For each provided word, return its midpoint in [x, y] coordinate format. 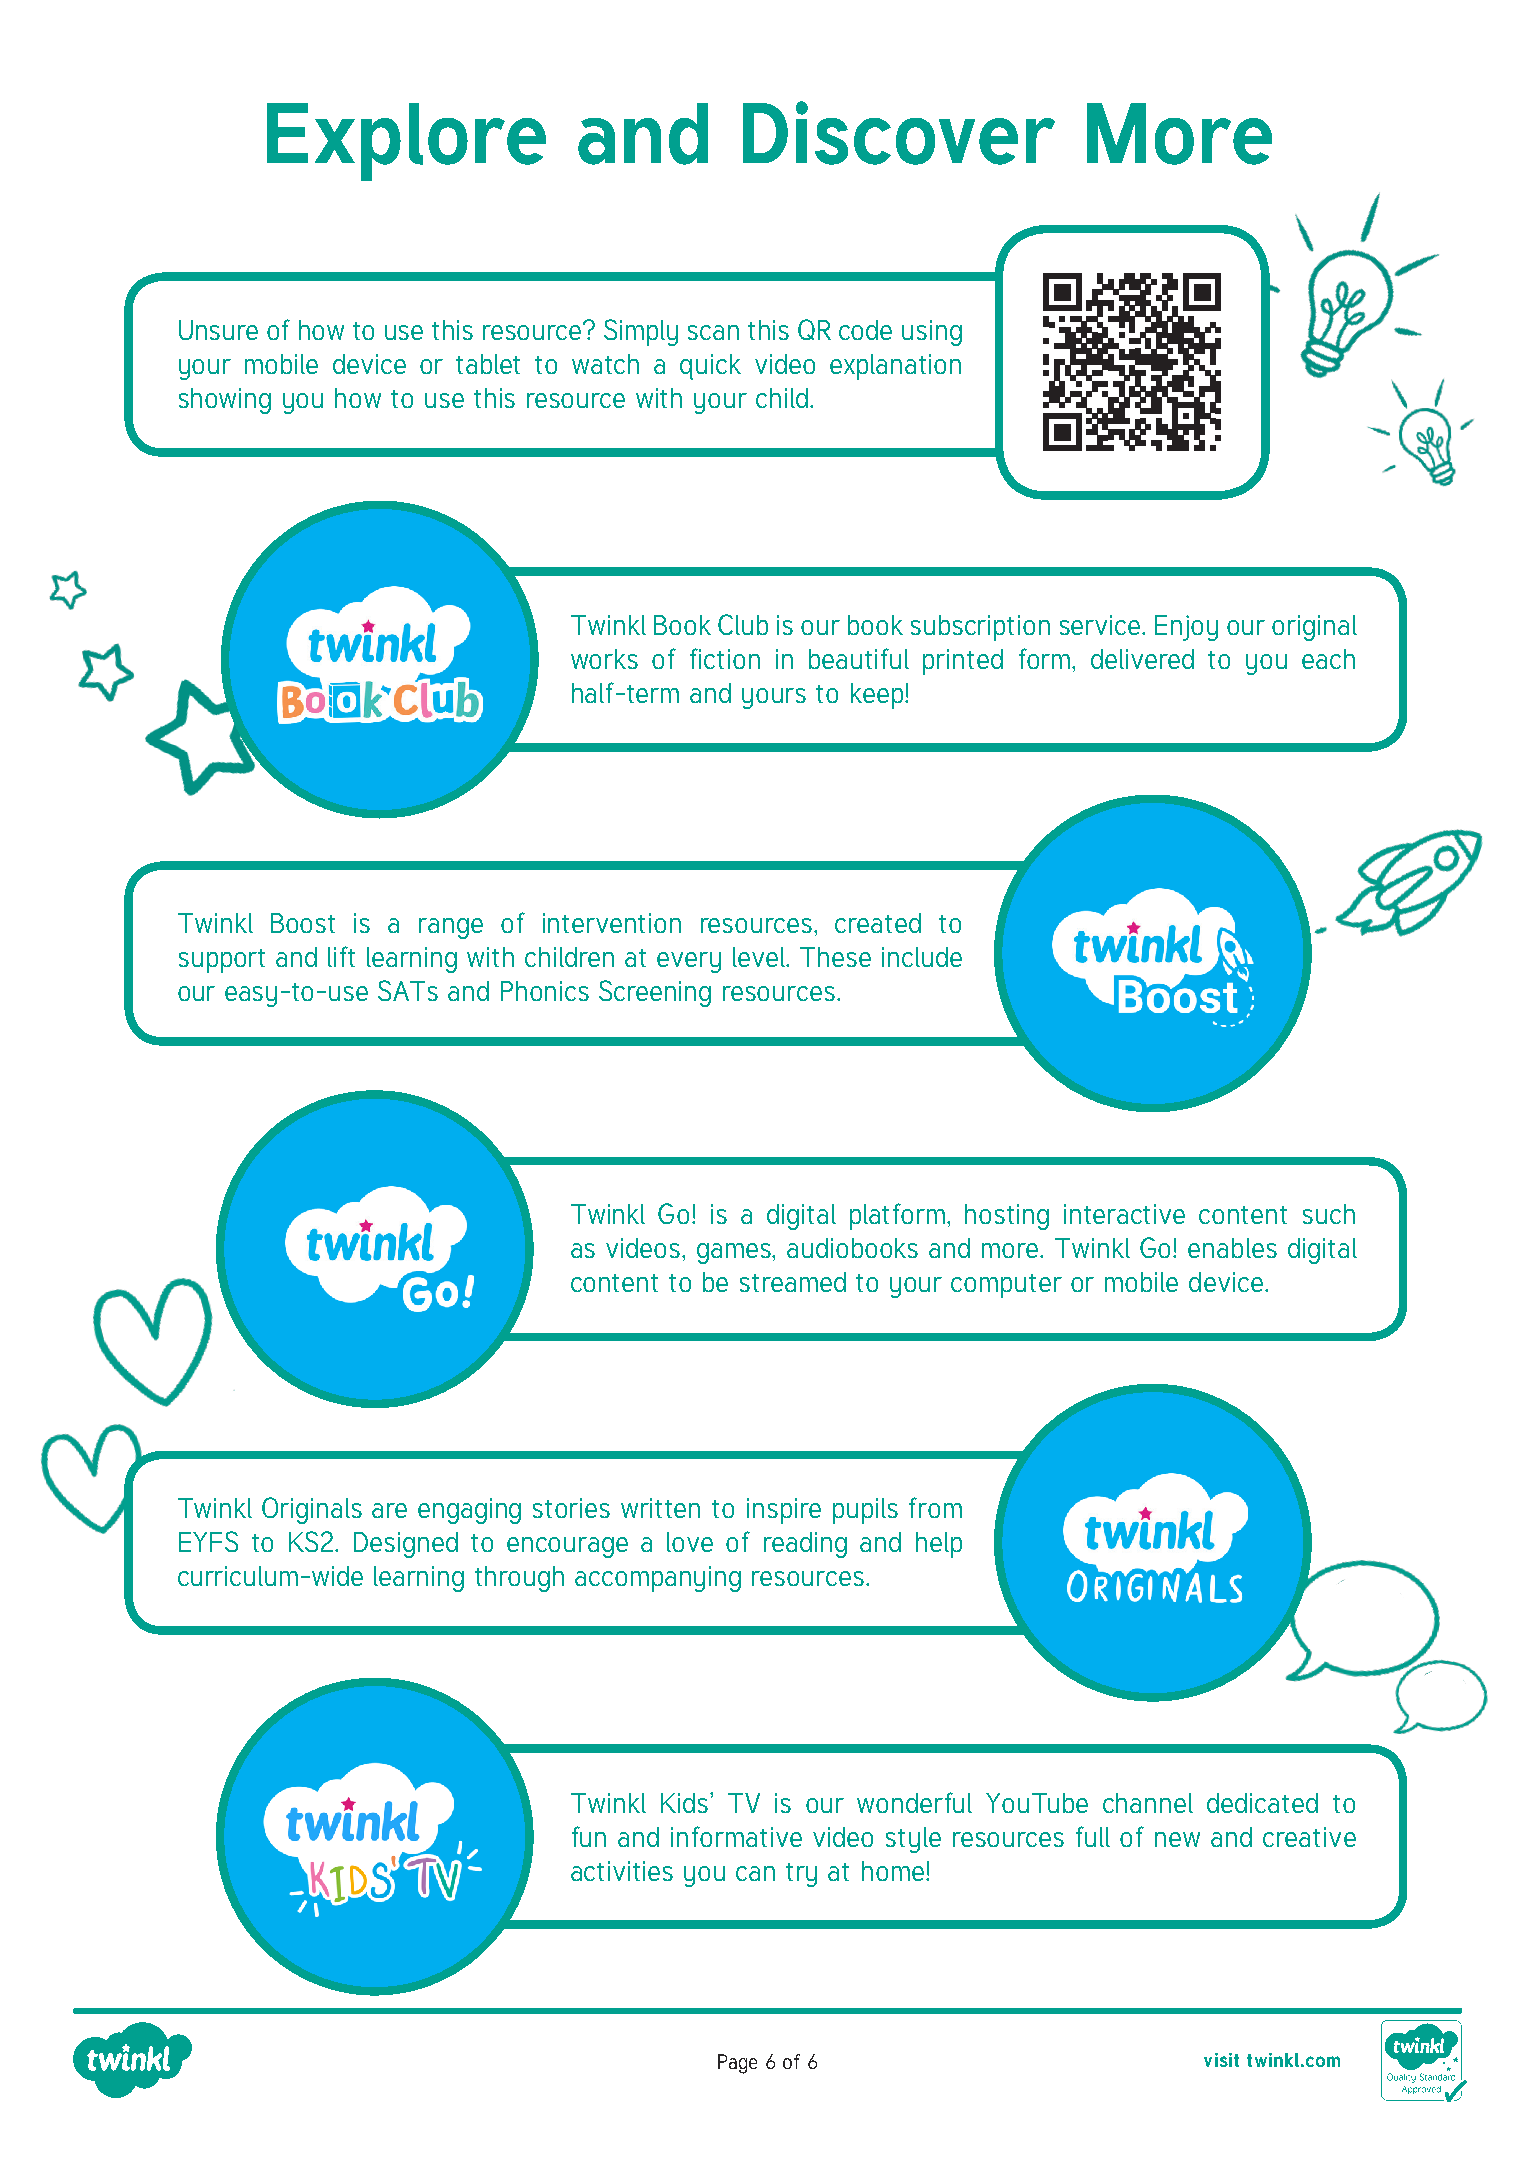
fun [589, 1836]
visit [1221, 2060]
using [932, 333]
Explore [406, 142]
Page [737, 2064]
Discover [899, 133]
